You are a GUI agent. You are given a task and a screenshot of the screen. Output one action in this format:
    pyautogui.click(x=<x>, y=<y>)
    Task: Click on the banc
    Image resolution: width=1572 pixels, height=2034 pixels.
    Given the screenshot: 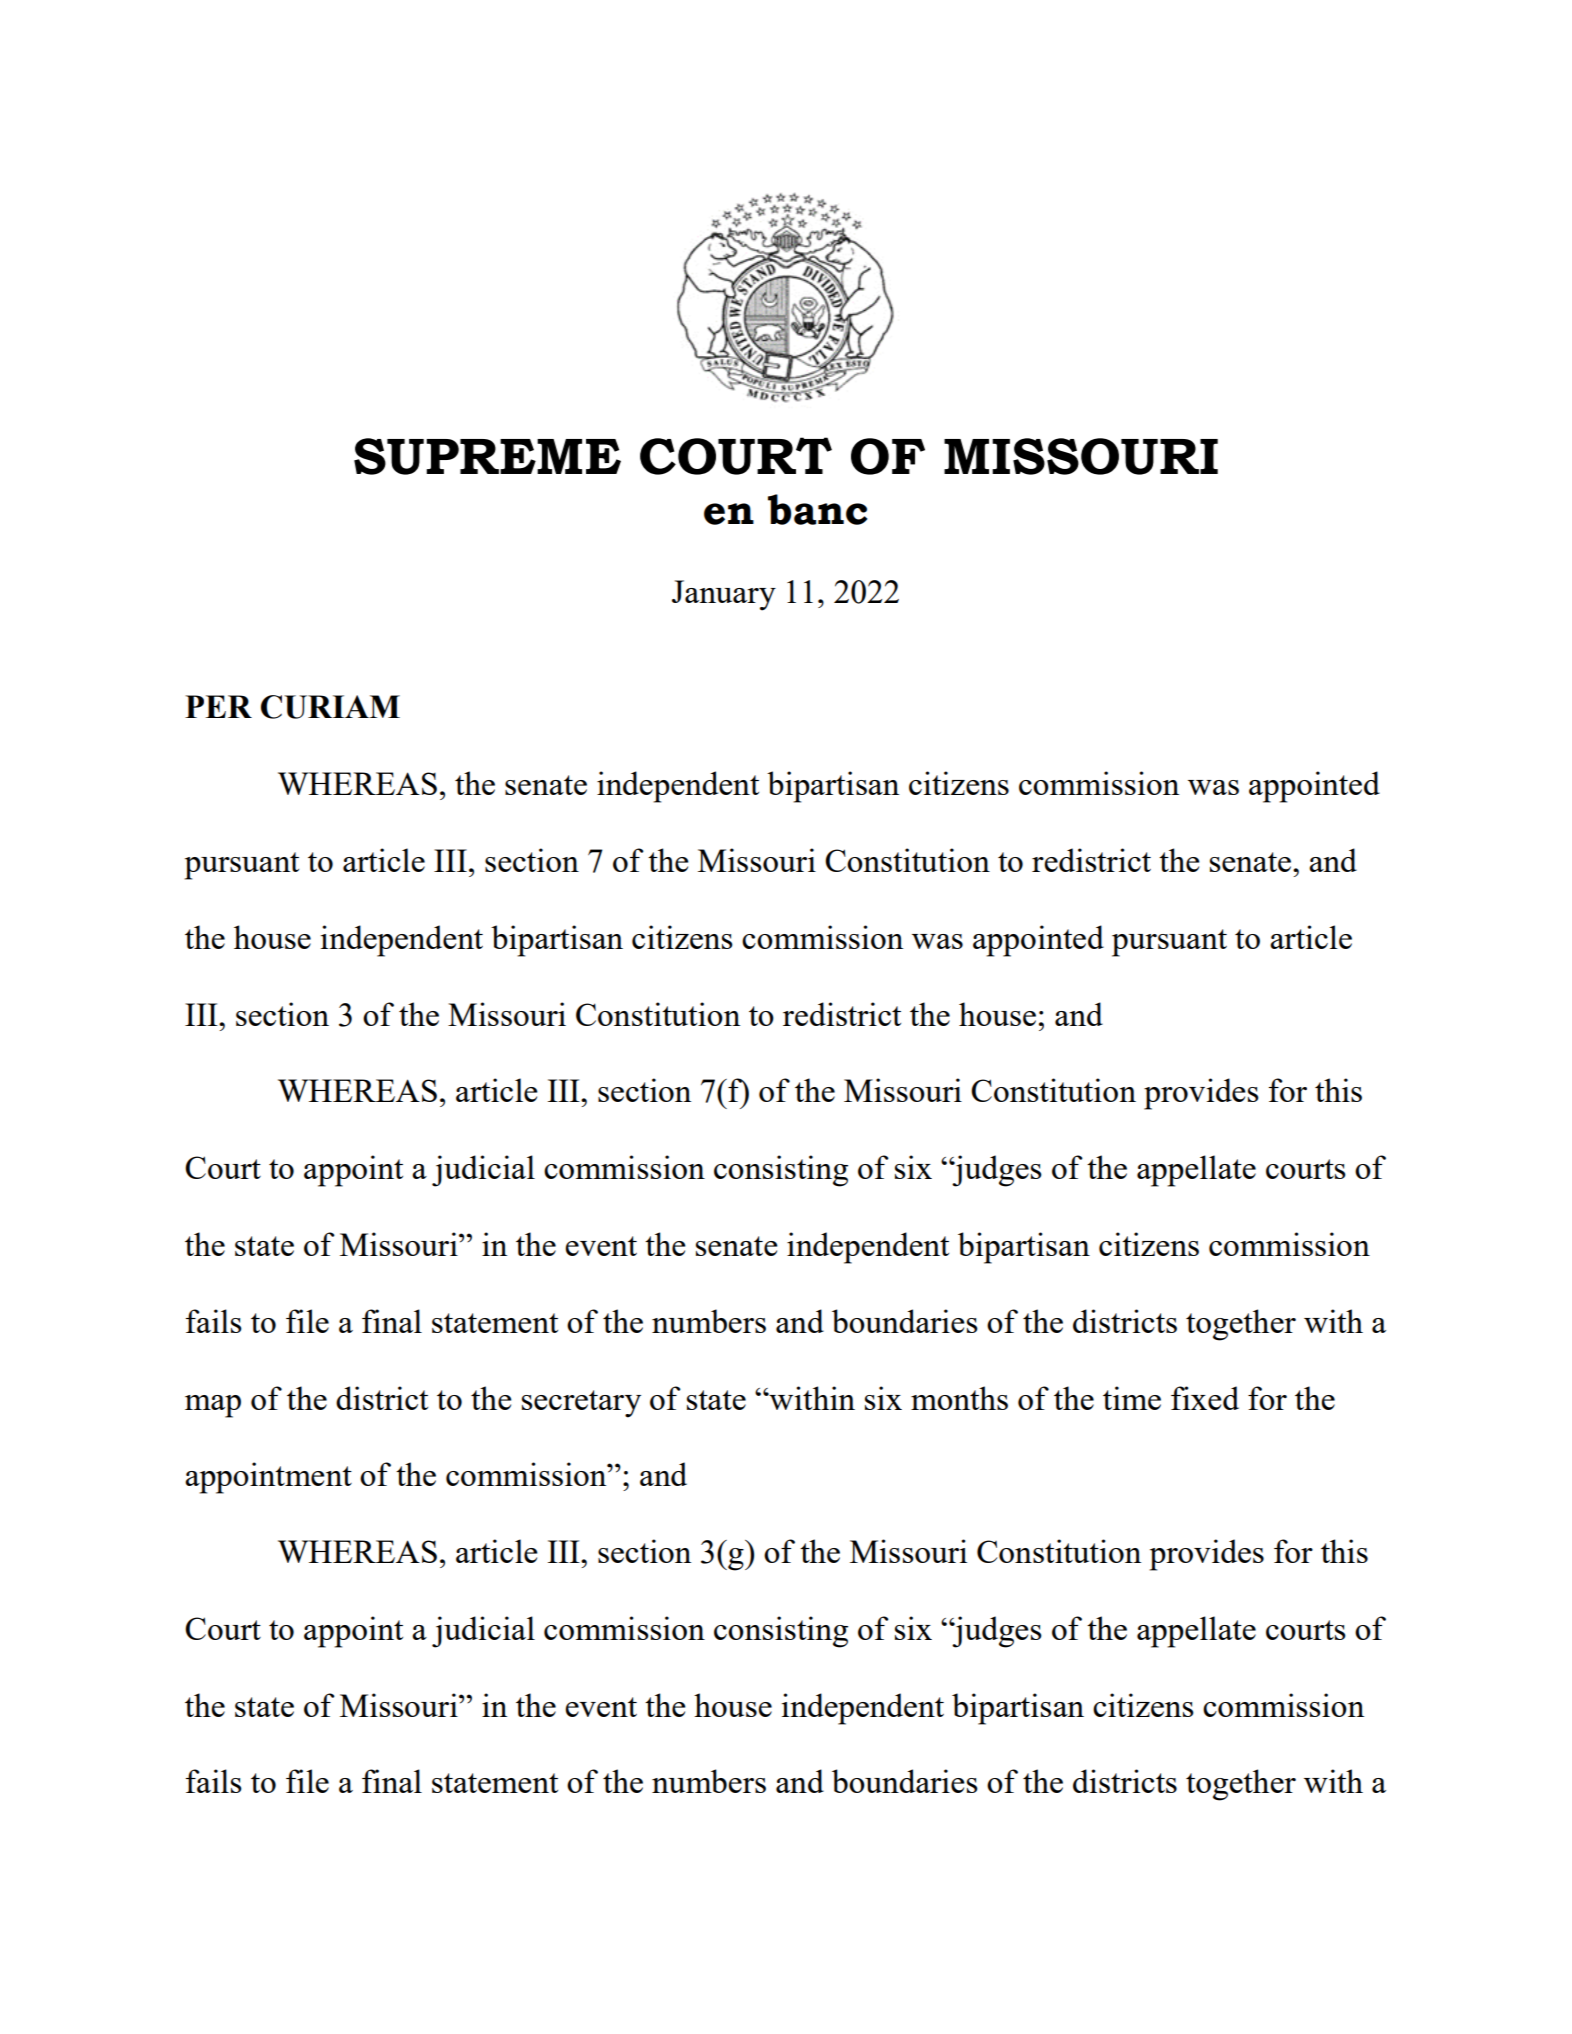 What is the action you would take?
    pyautogui.click(x=817, y=509)
